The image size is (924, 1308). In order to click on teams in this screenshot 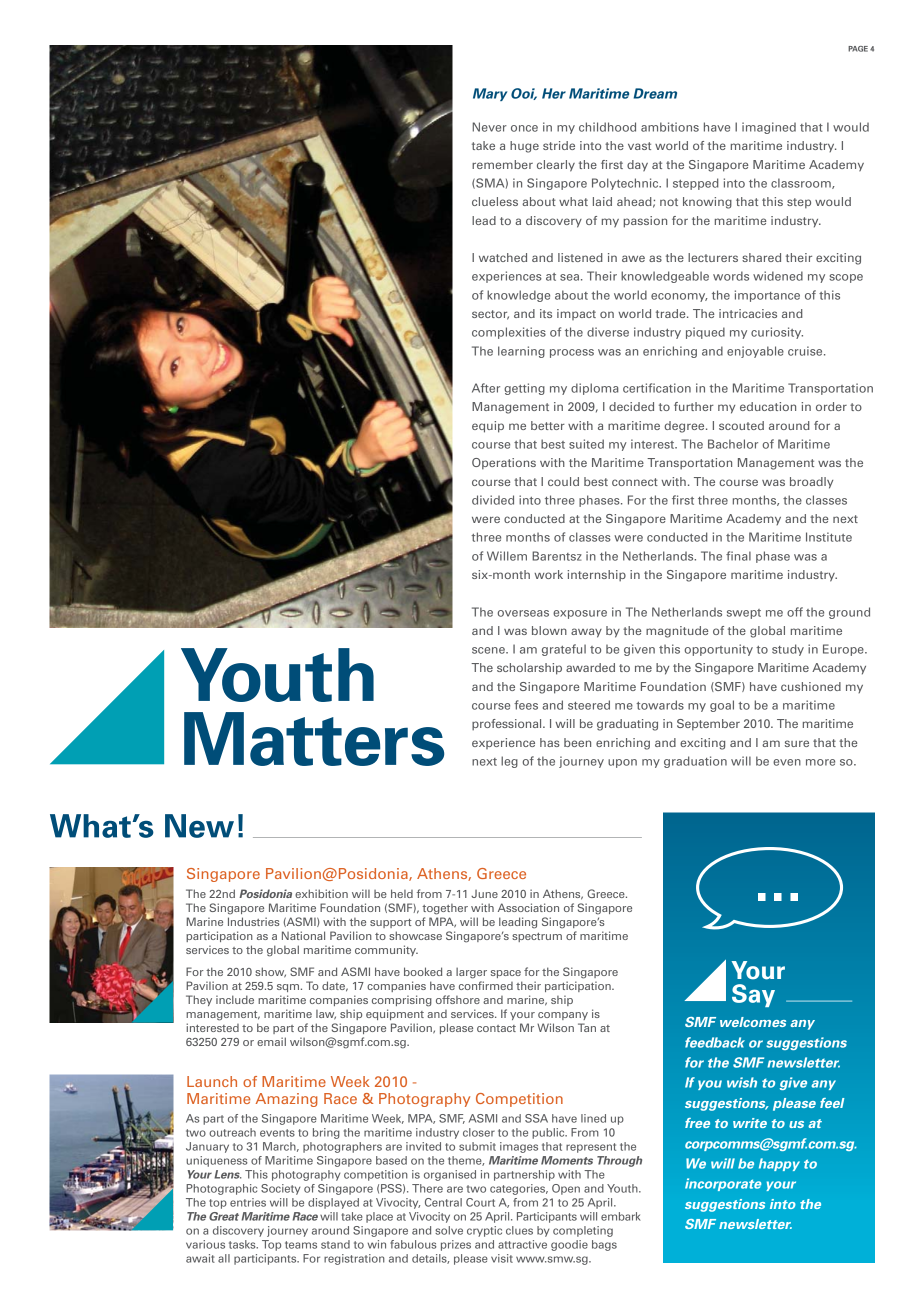, I will do `click(301, 1245)`.
